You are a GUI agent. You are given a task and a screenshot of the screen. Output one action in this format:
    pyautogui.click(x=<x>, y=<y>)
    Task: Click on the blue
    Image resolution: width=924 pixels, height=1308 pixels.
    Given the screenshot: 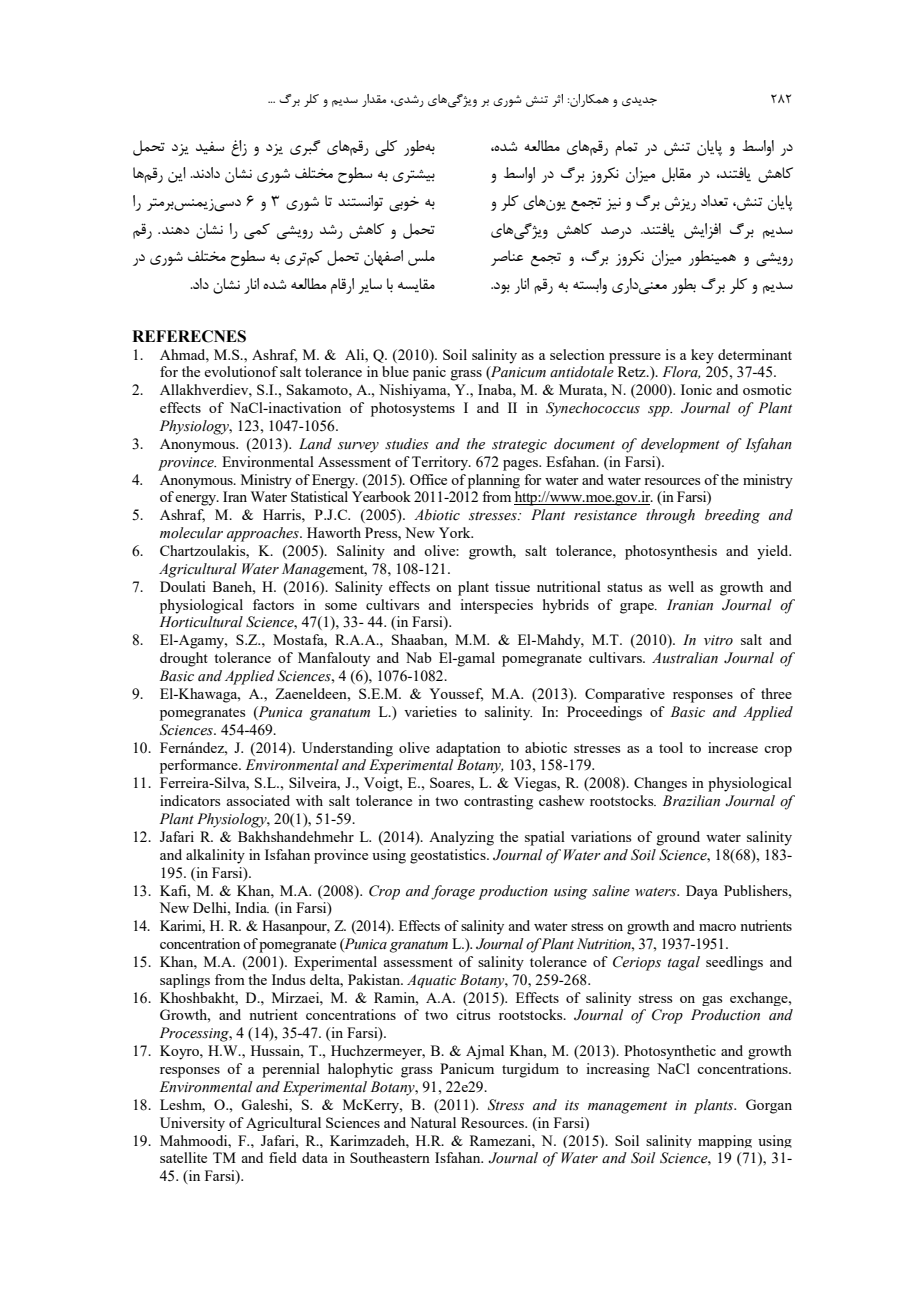 What is the action you would take?
    pyautogui.click(x=395, y=371)
